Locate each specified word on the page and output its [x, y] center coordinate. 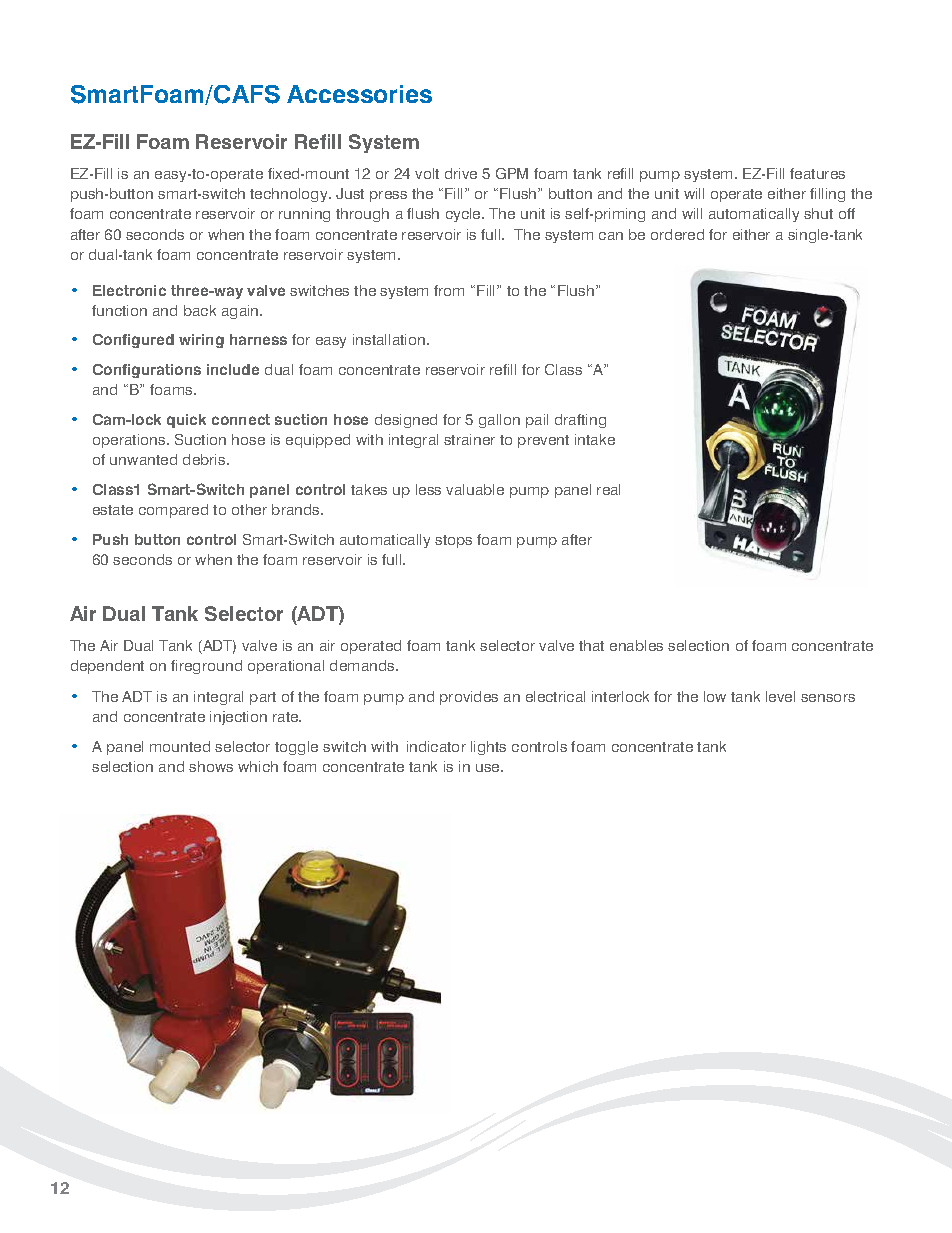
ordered [677, 234]
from [449, 290]
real [608, 489]
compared [173, 511]
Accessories [359, 94]
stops [453, 541]
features [817, 173]
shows [211, 766]
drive [461, 173]
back [200, 310]
